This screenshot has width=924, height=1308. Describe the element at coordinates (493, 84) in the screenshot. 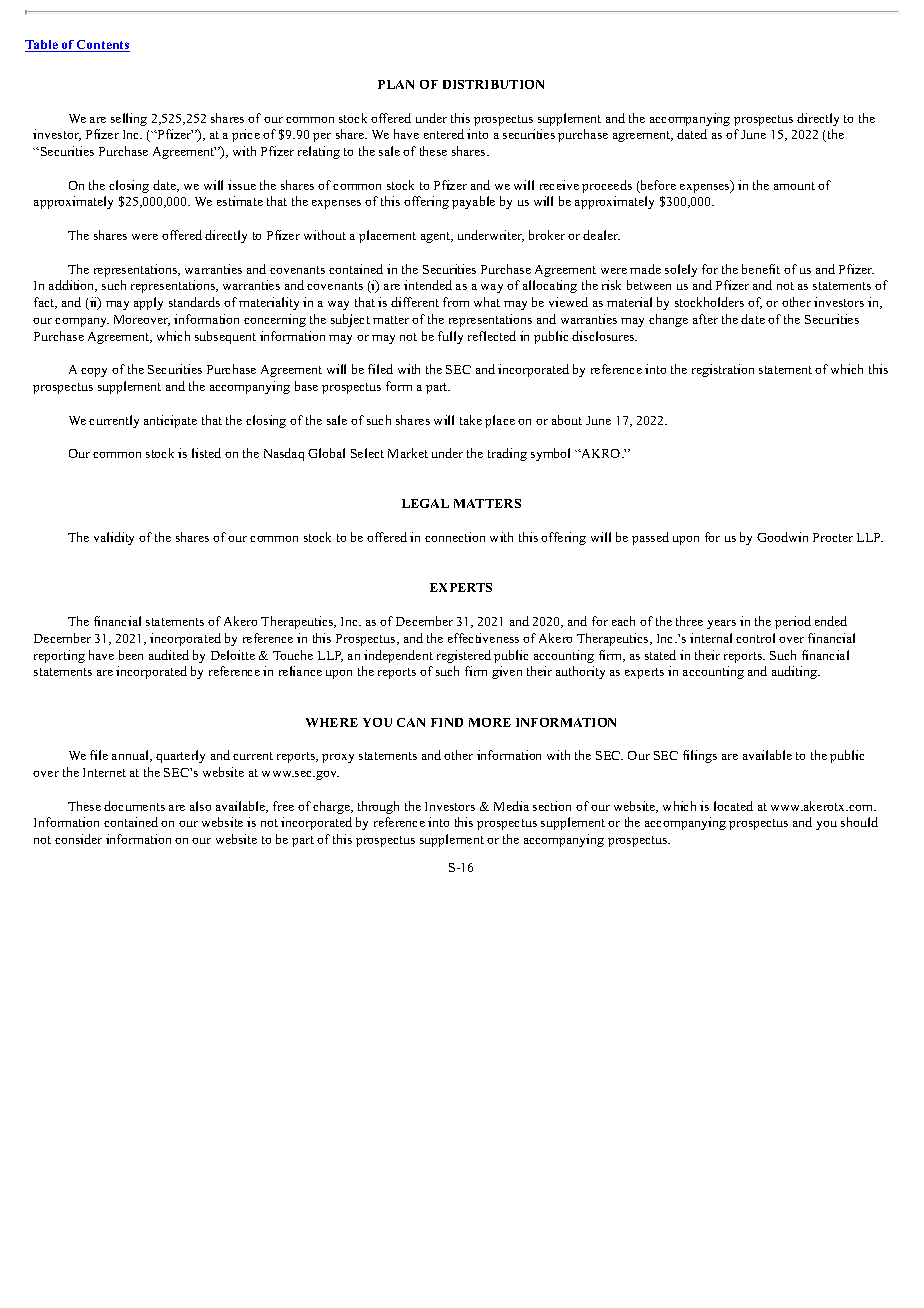

I see `DISTRIBUTION` at that location.
